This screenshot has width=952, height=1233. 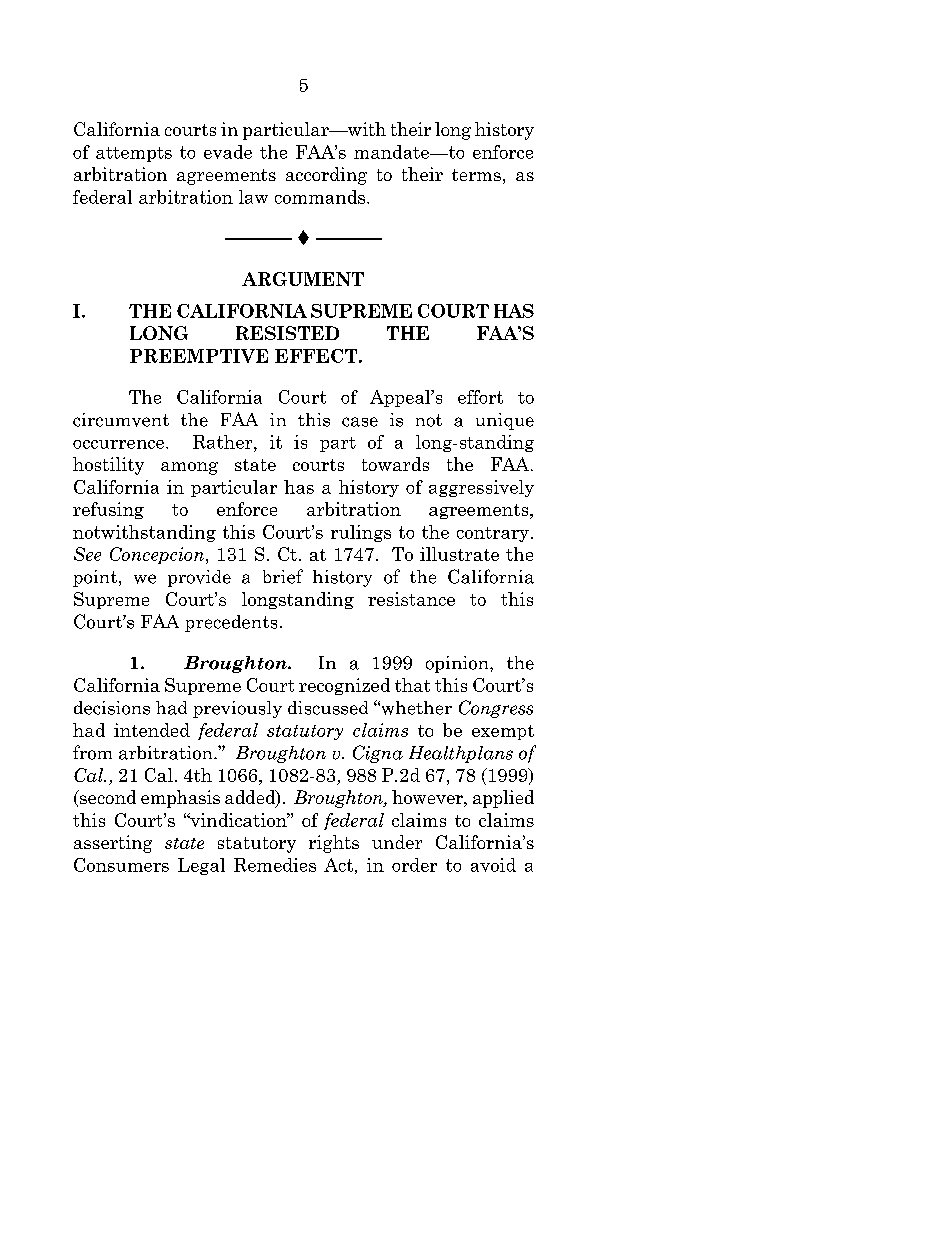 What do you see at coordinates (328, 708) in the screenshot?
I see `discussed` at bounding box center [328, 708].
